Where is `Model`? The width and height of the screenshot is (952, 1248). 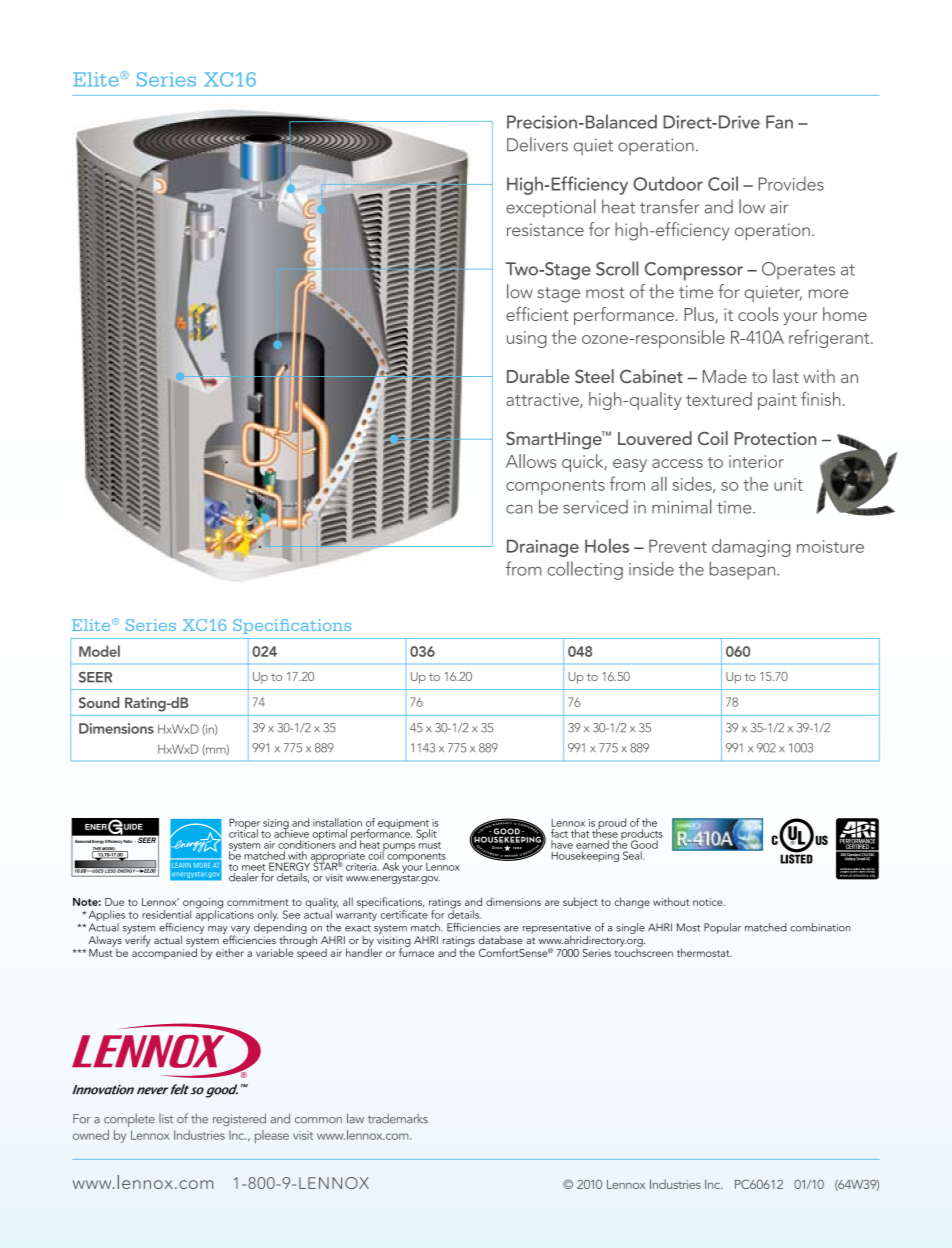
Model is located at coordinates (99, 651).
